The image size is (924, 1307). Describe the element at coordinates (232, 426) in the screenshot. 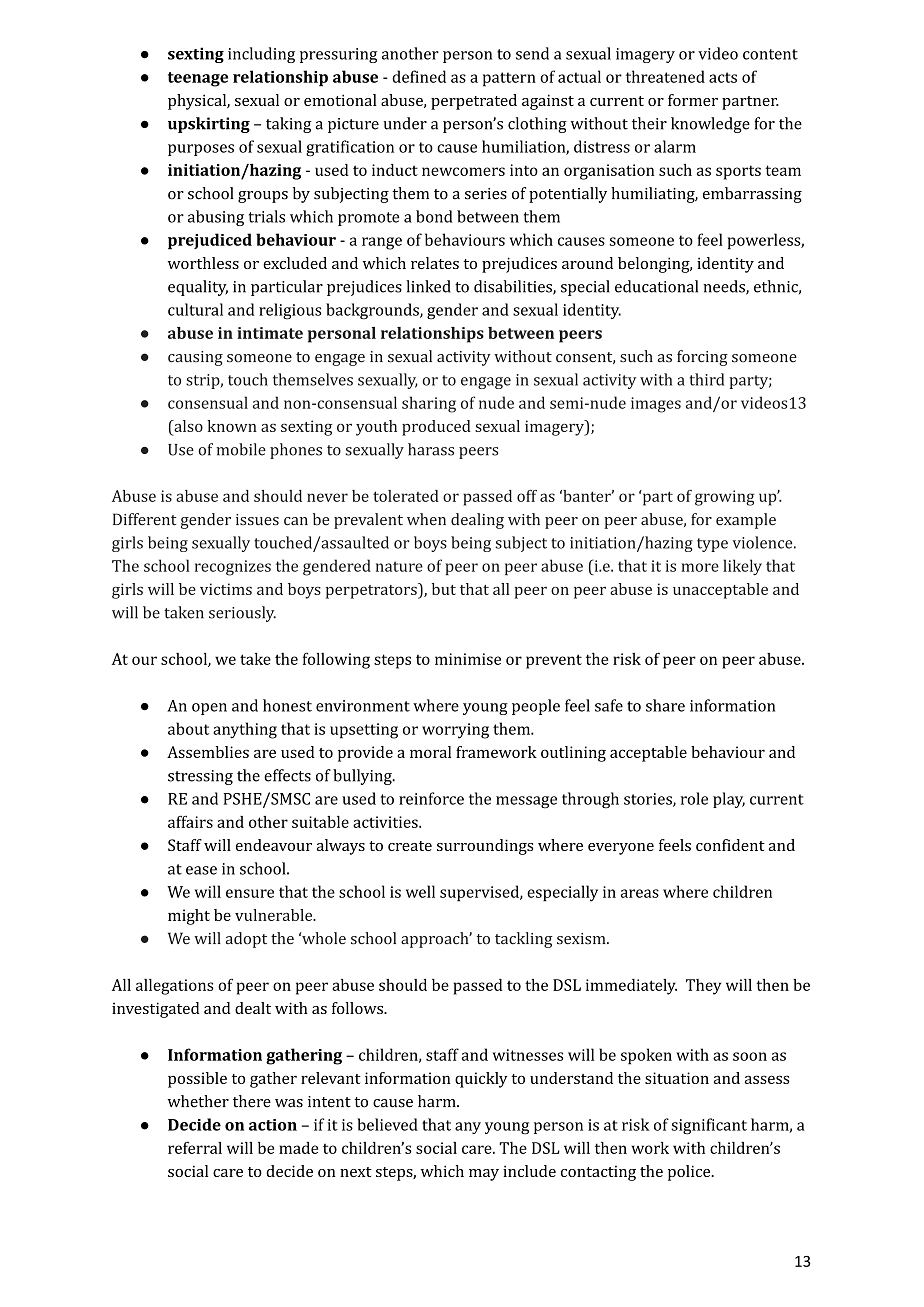

I see `known` at that location.
